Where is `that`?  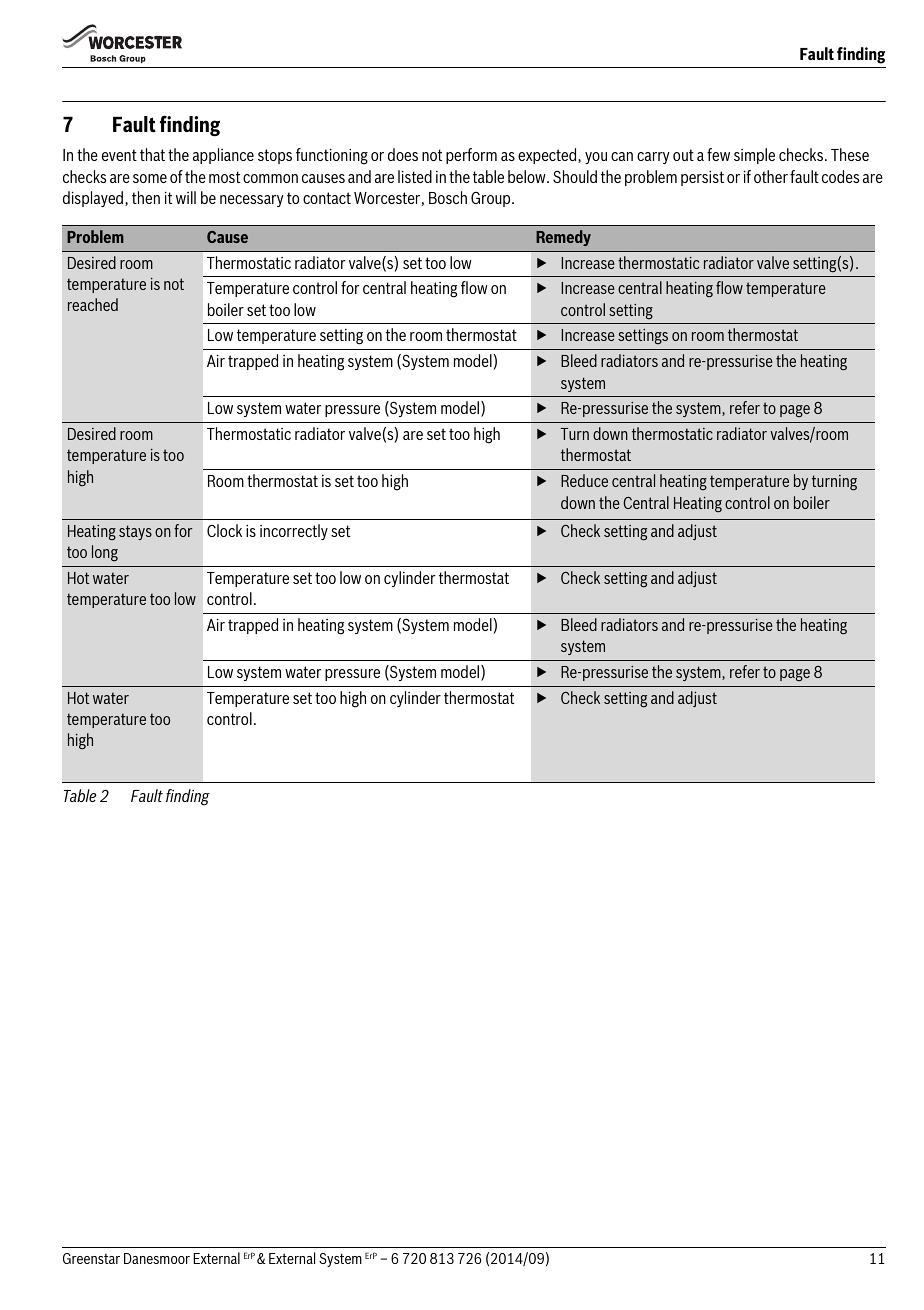
that is located at coordinates (152, 154).
